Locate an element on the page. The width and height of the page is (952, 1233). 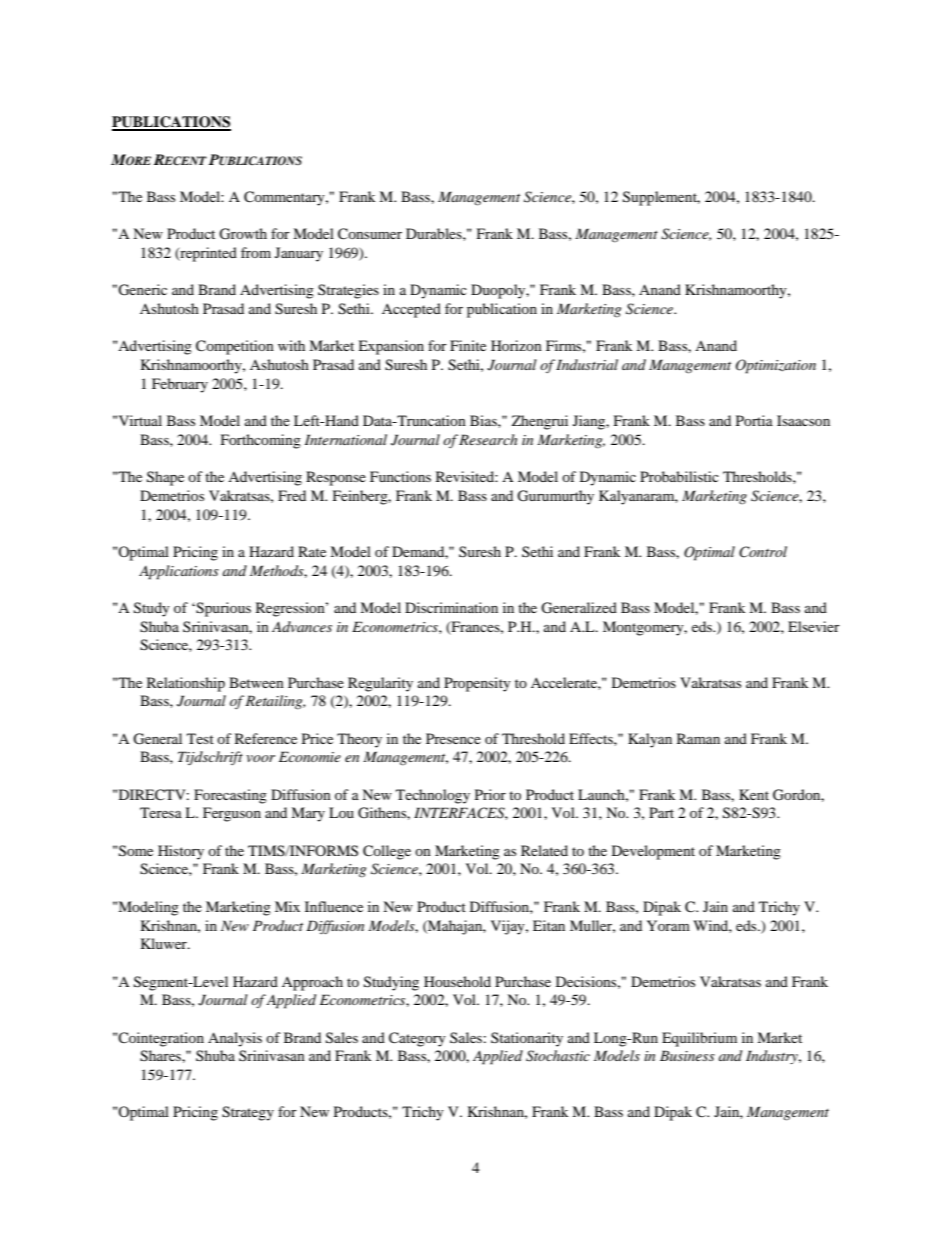
Portia is located at coordinates (754, 420).
